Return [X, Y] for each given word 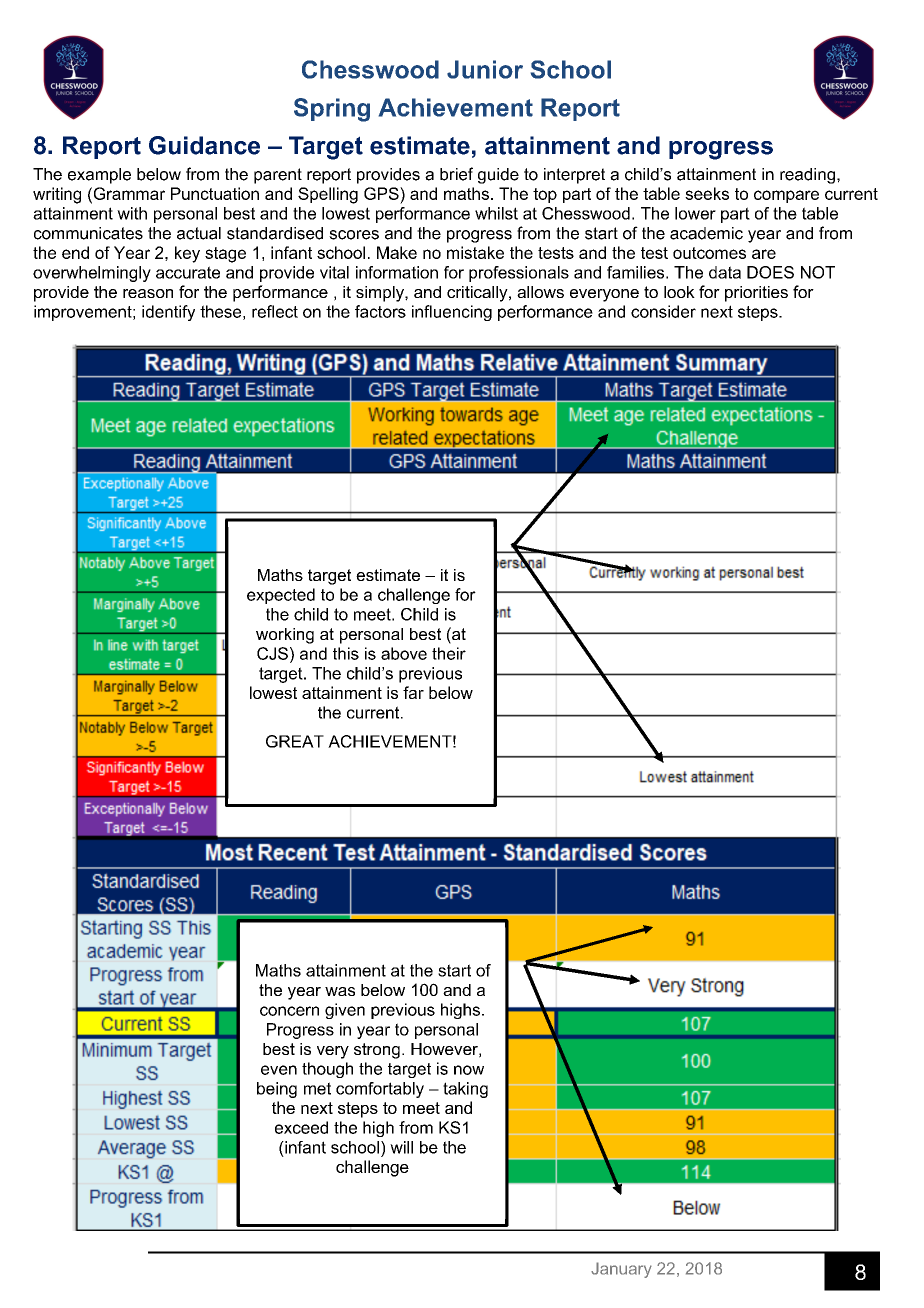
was [340, 991]
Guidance [204, 145]
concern [289, 1011]
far [413, 692]
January [621, 1270]
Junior [485, 69]
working [285, 636]
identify [168, 313]
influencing [452, 313]
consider [663, 311]
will [401, 1147]
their [449, 653]
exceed [301, 1127]
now [469, 1070]
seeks [707, 193]
